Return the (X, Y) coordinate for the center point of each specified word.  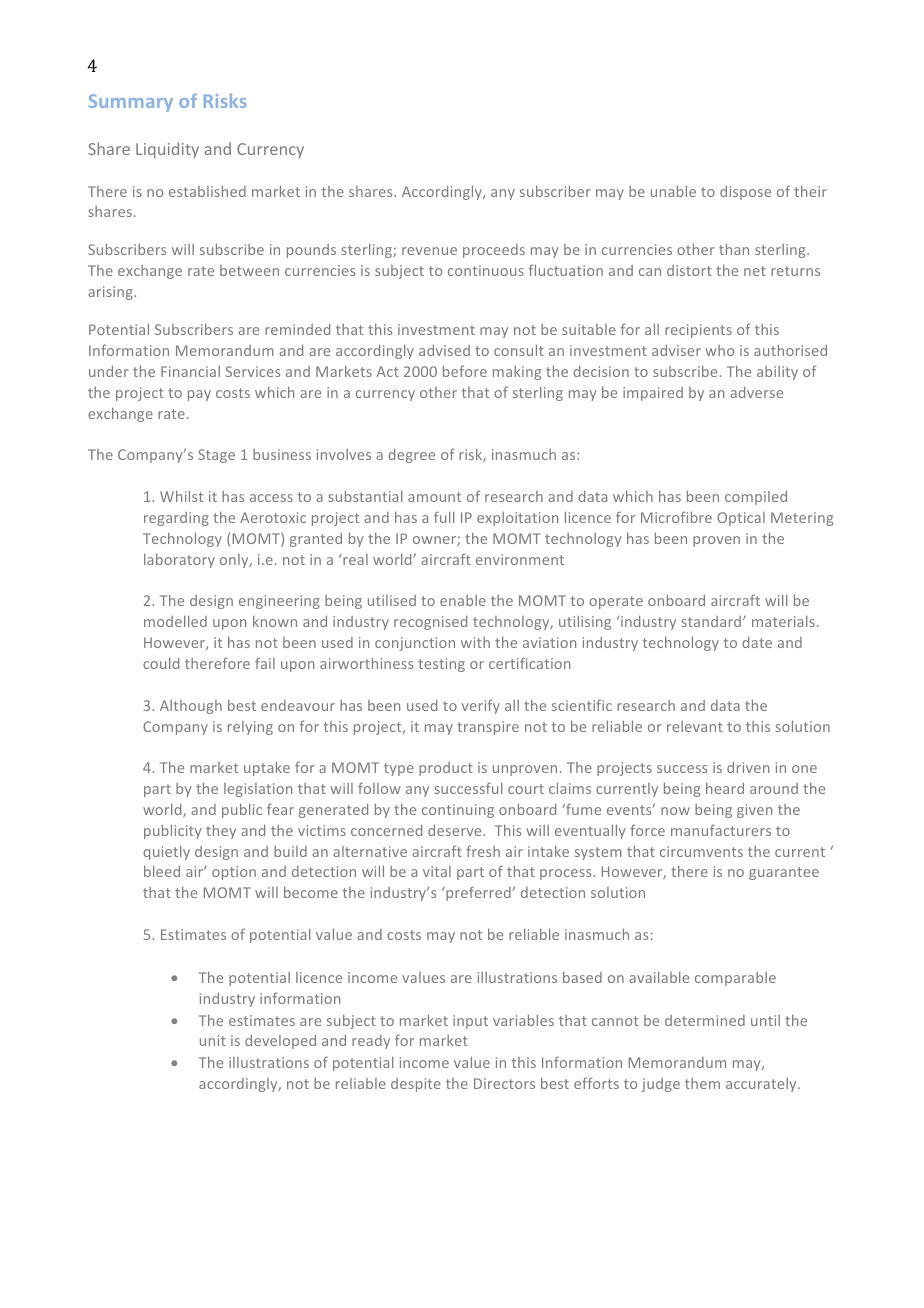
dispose (745, 193)
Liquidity (167, 150)
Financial (190, 371)
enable (463, 600)
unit (213, 1040)
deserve (456, 830)
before (465, 371)
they (221, 831)
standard (711, 621)
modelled (175, 621)
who (719, 350)
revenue (429, 251)
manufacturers (721, 830)
